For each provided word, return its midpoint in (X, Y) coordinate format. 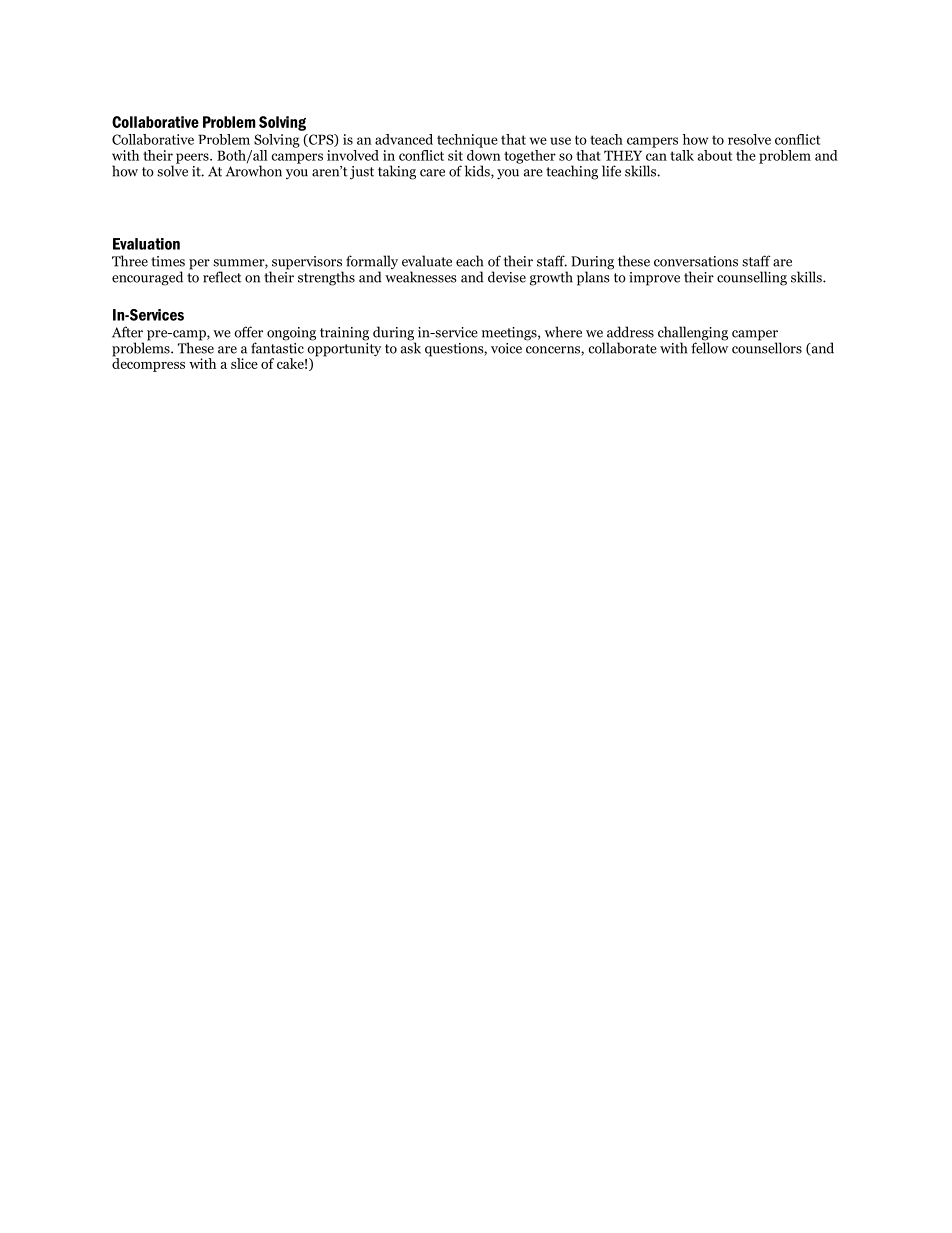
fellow (709, 347)
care (432, 173)
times (168, 261)
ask (411, 347)
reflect (222, 277)
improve (654, 279)
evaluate (427, 261)
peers (193, 158)
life (611, 171)
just (362, 173)
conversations (696, 261)
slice (244, 363)
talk (682, 155)
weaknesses (421, 277)
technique (467, 141)
